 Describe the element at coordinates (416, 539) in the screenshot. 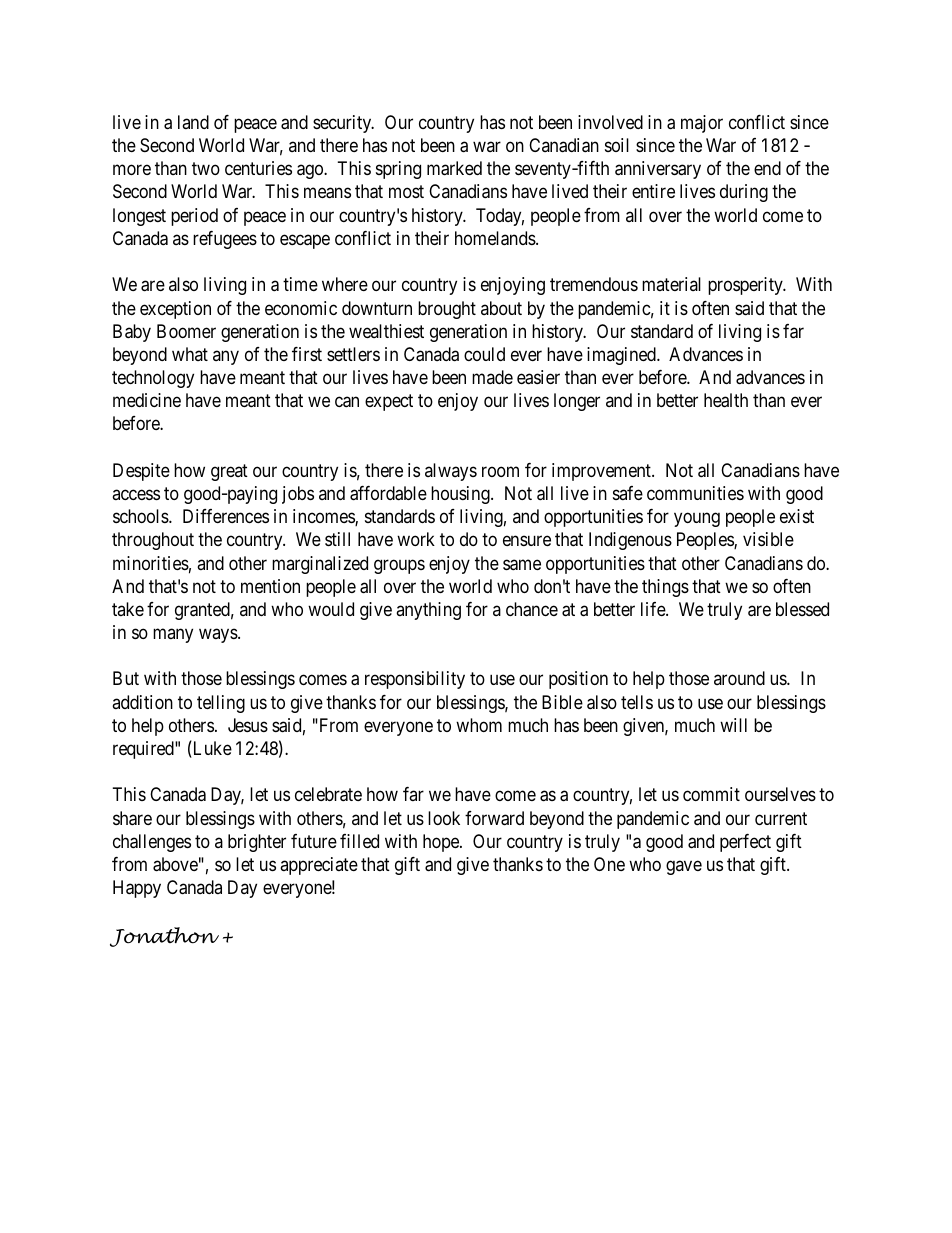

I see `work` at that location.
